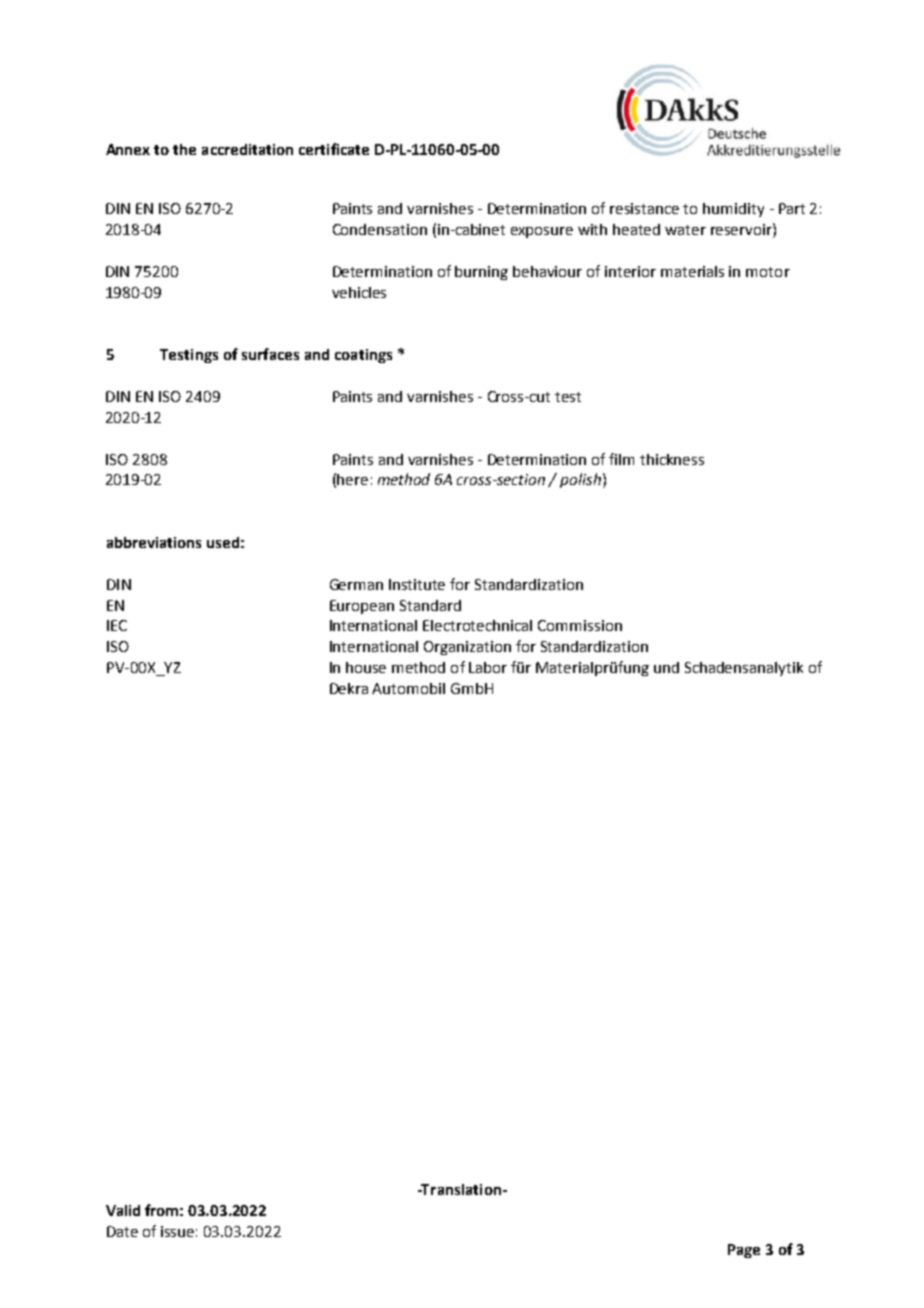 The height and width of the page is (1308, 924). I want to click on und, so click(666, 667).
